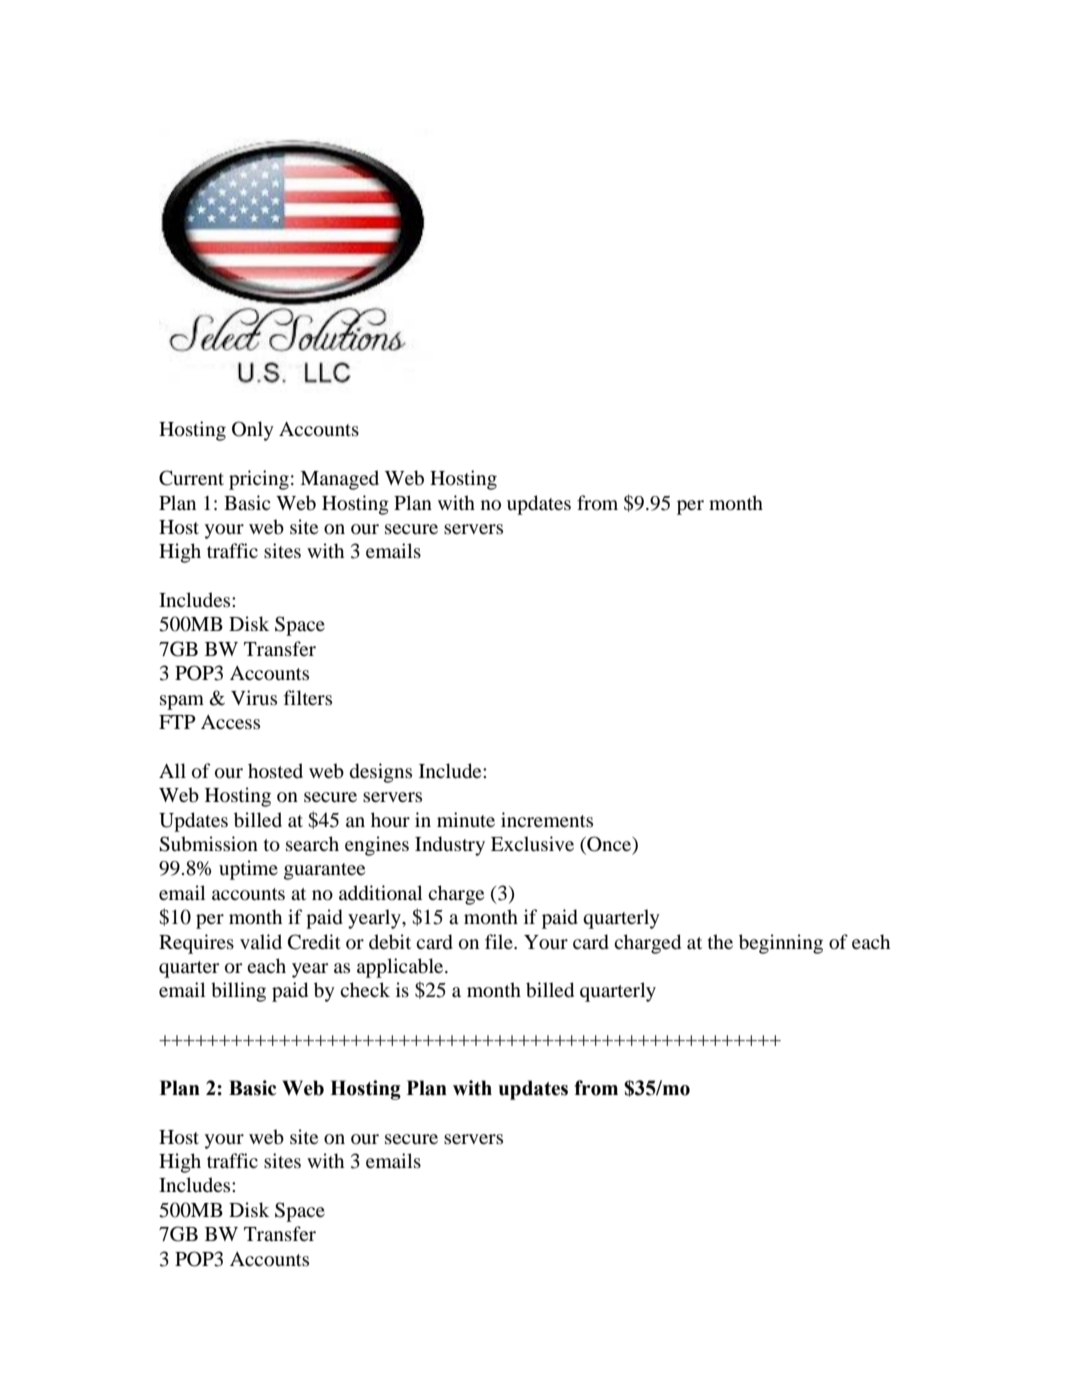 This screenshot has height=1400, width=1082. What do you see at coordinates (381, 773) in the screenshot?
I see `designs` at bounding box center [381, 773].
